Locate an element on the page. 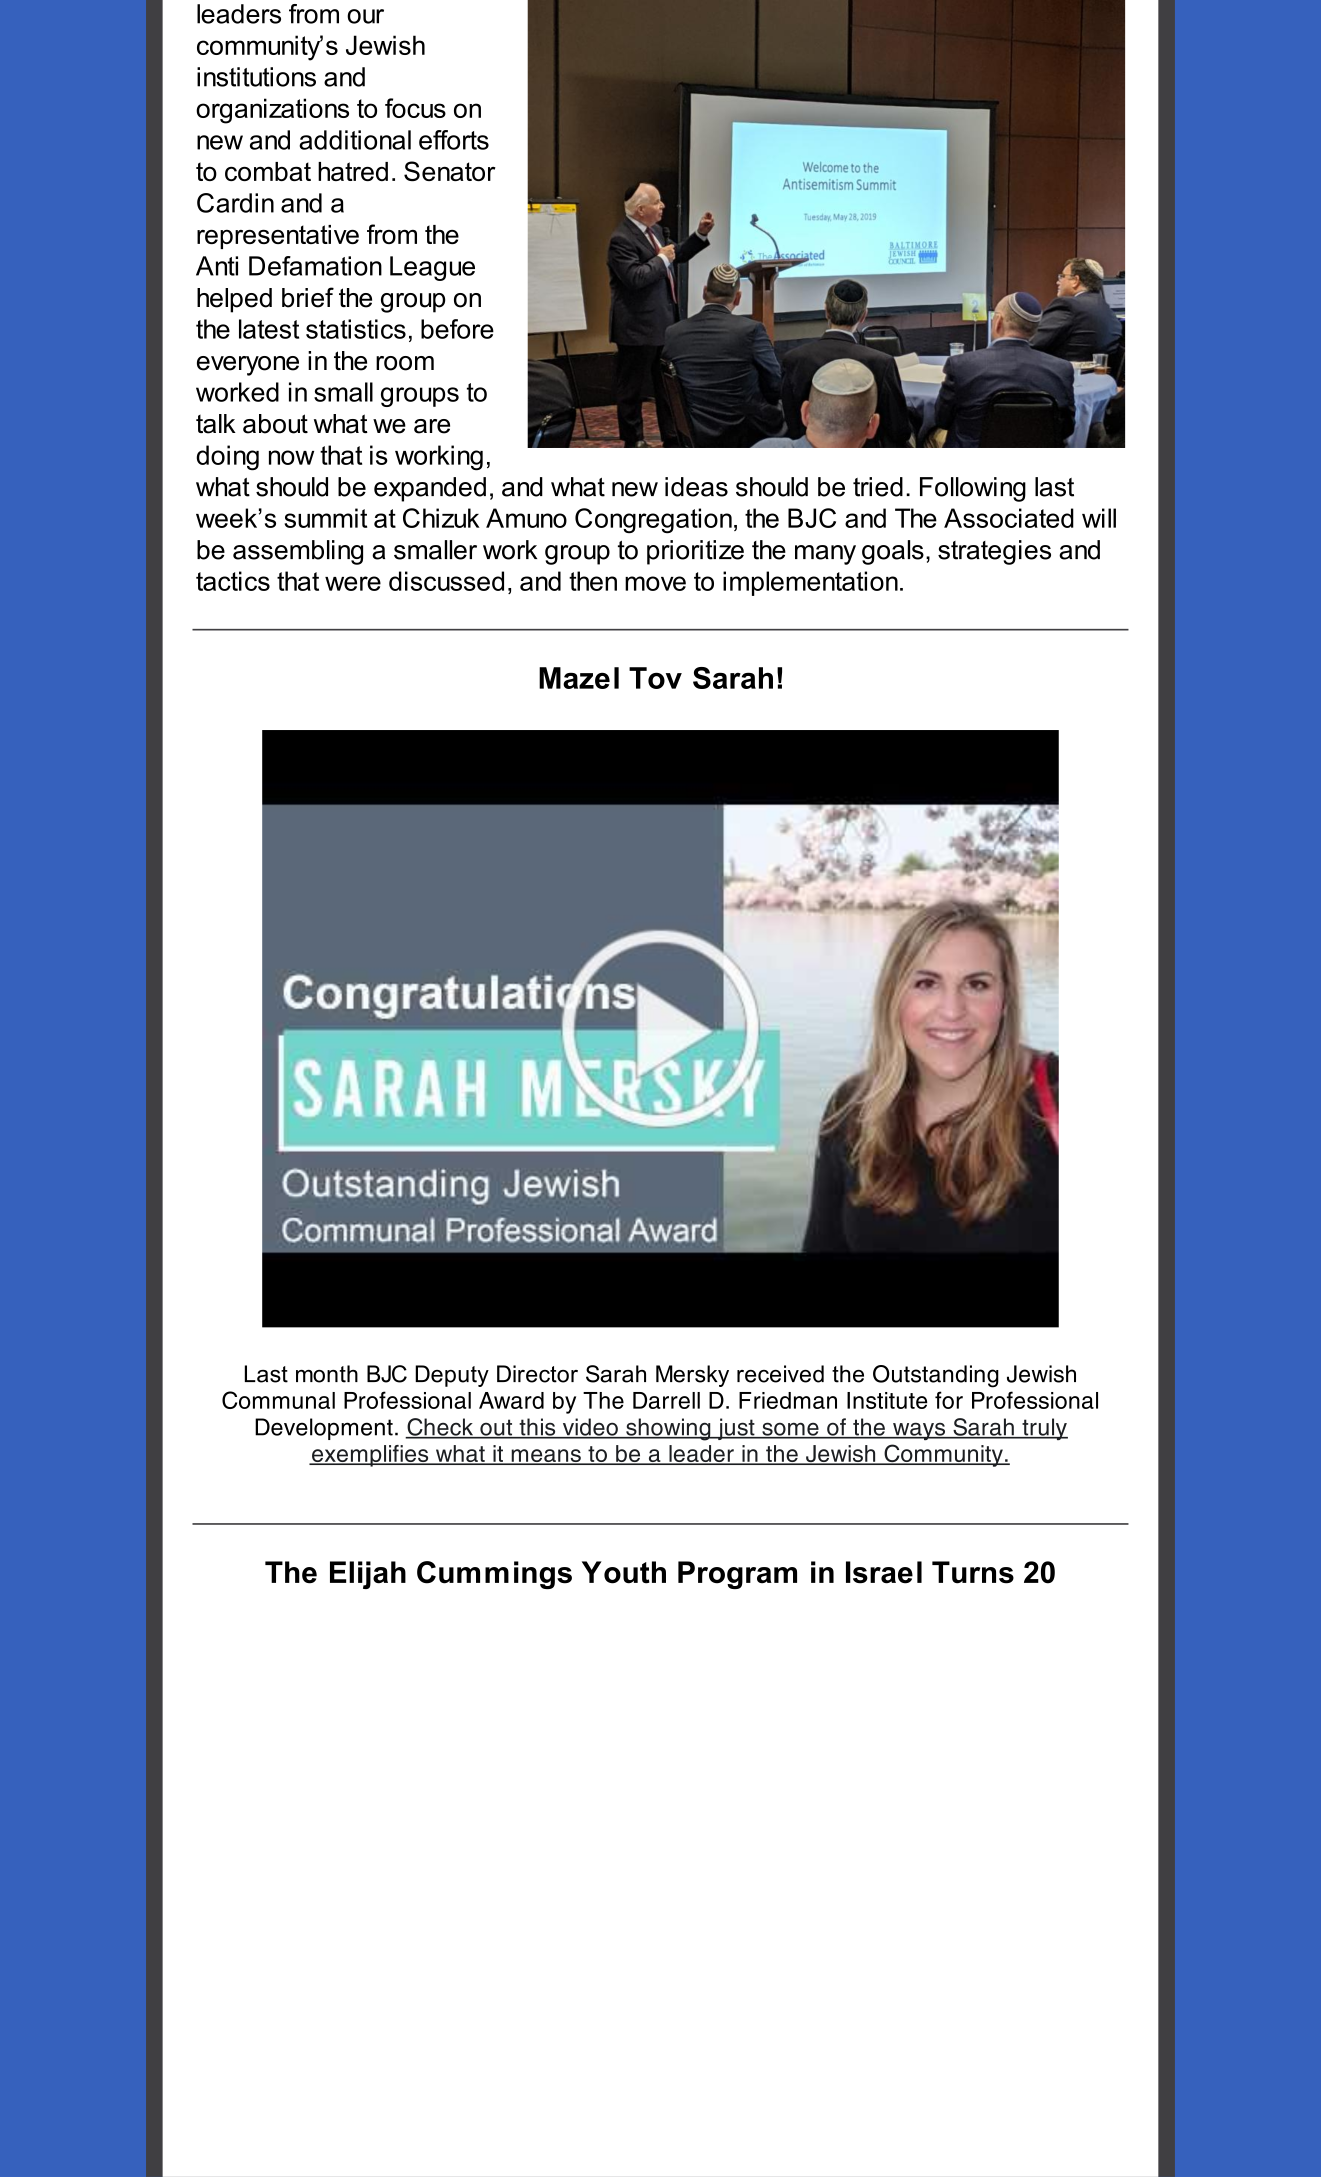 The width and height of the page is (1322, 2177). Youth is located at coordinates (624, 1572).
